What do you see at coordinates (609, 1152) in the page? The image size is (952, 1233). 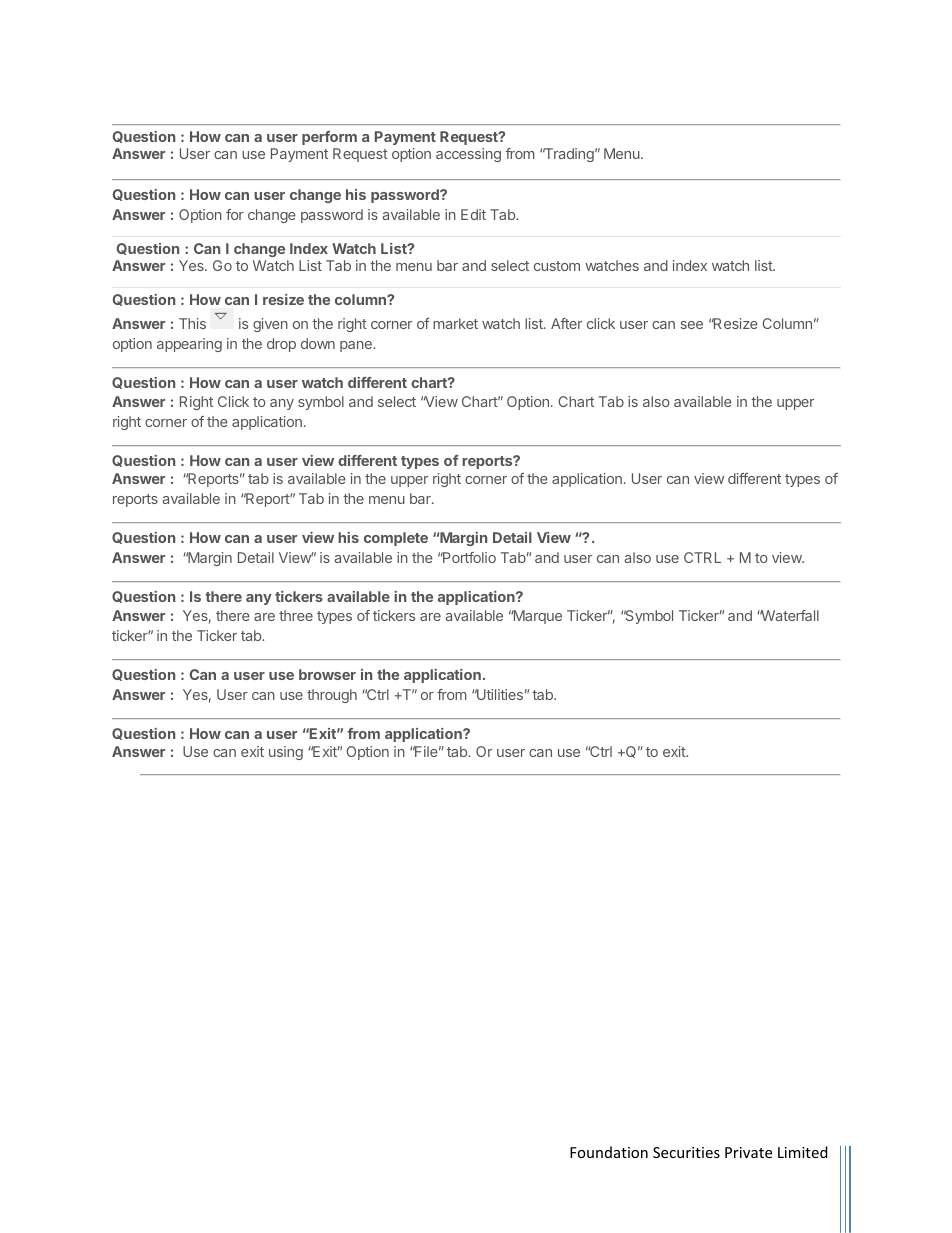 I see `Foundation` at bounding box center [609, 1152].
